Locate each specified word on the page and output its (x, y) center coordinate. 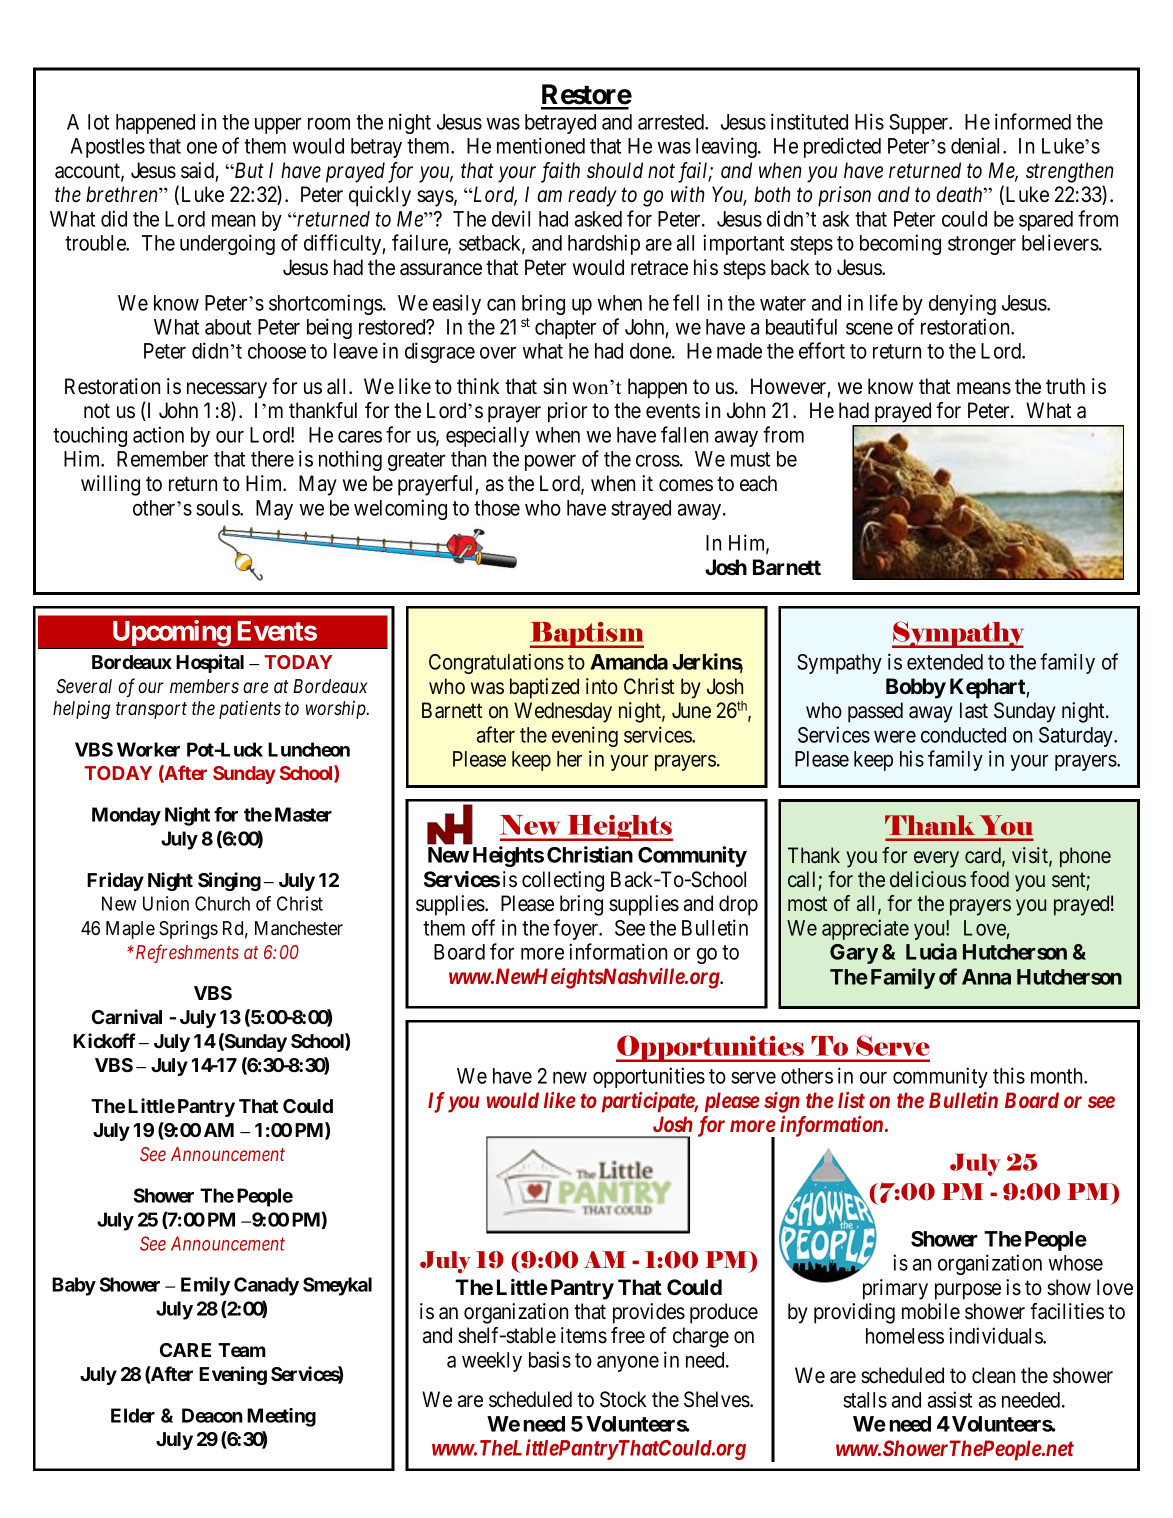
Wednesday (563, 712)
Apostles (107, 148)
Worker (148, 749)
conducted (963, 735)
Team (242, 1350)
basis (550, 1359)
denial (977, 145)
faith (560, 172)
